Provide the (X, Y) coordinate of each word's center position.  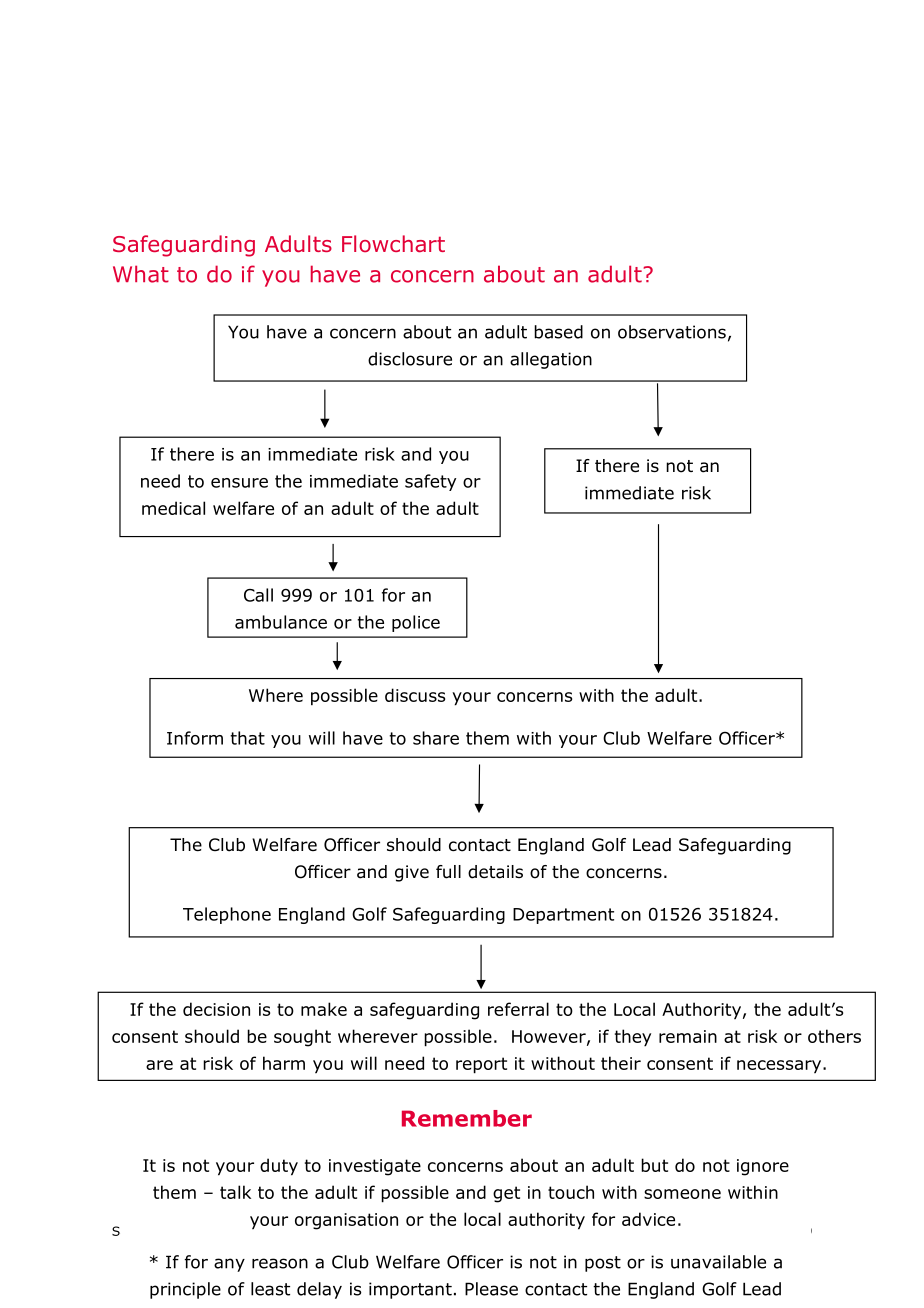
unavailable (718, 1262)
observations (672, 332)
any (229, 1265)
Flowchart (393, 244)
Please (491, 1289)
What (141, 274)
